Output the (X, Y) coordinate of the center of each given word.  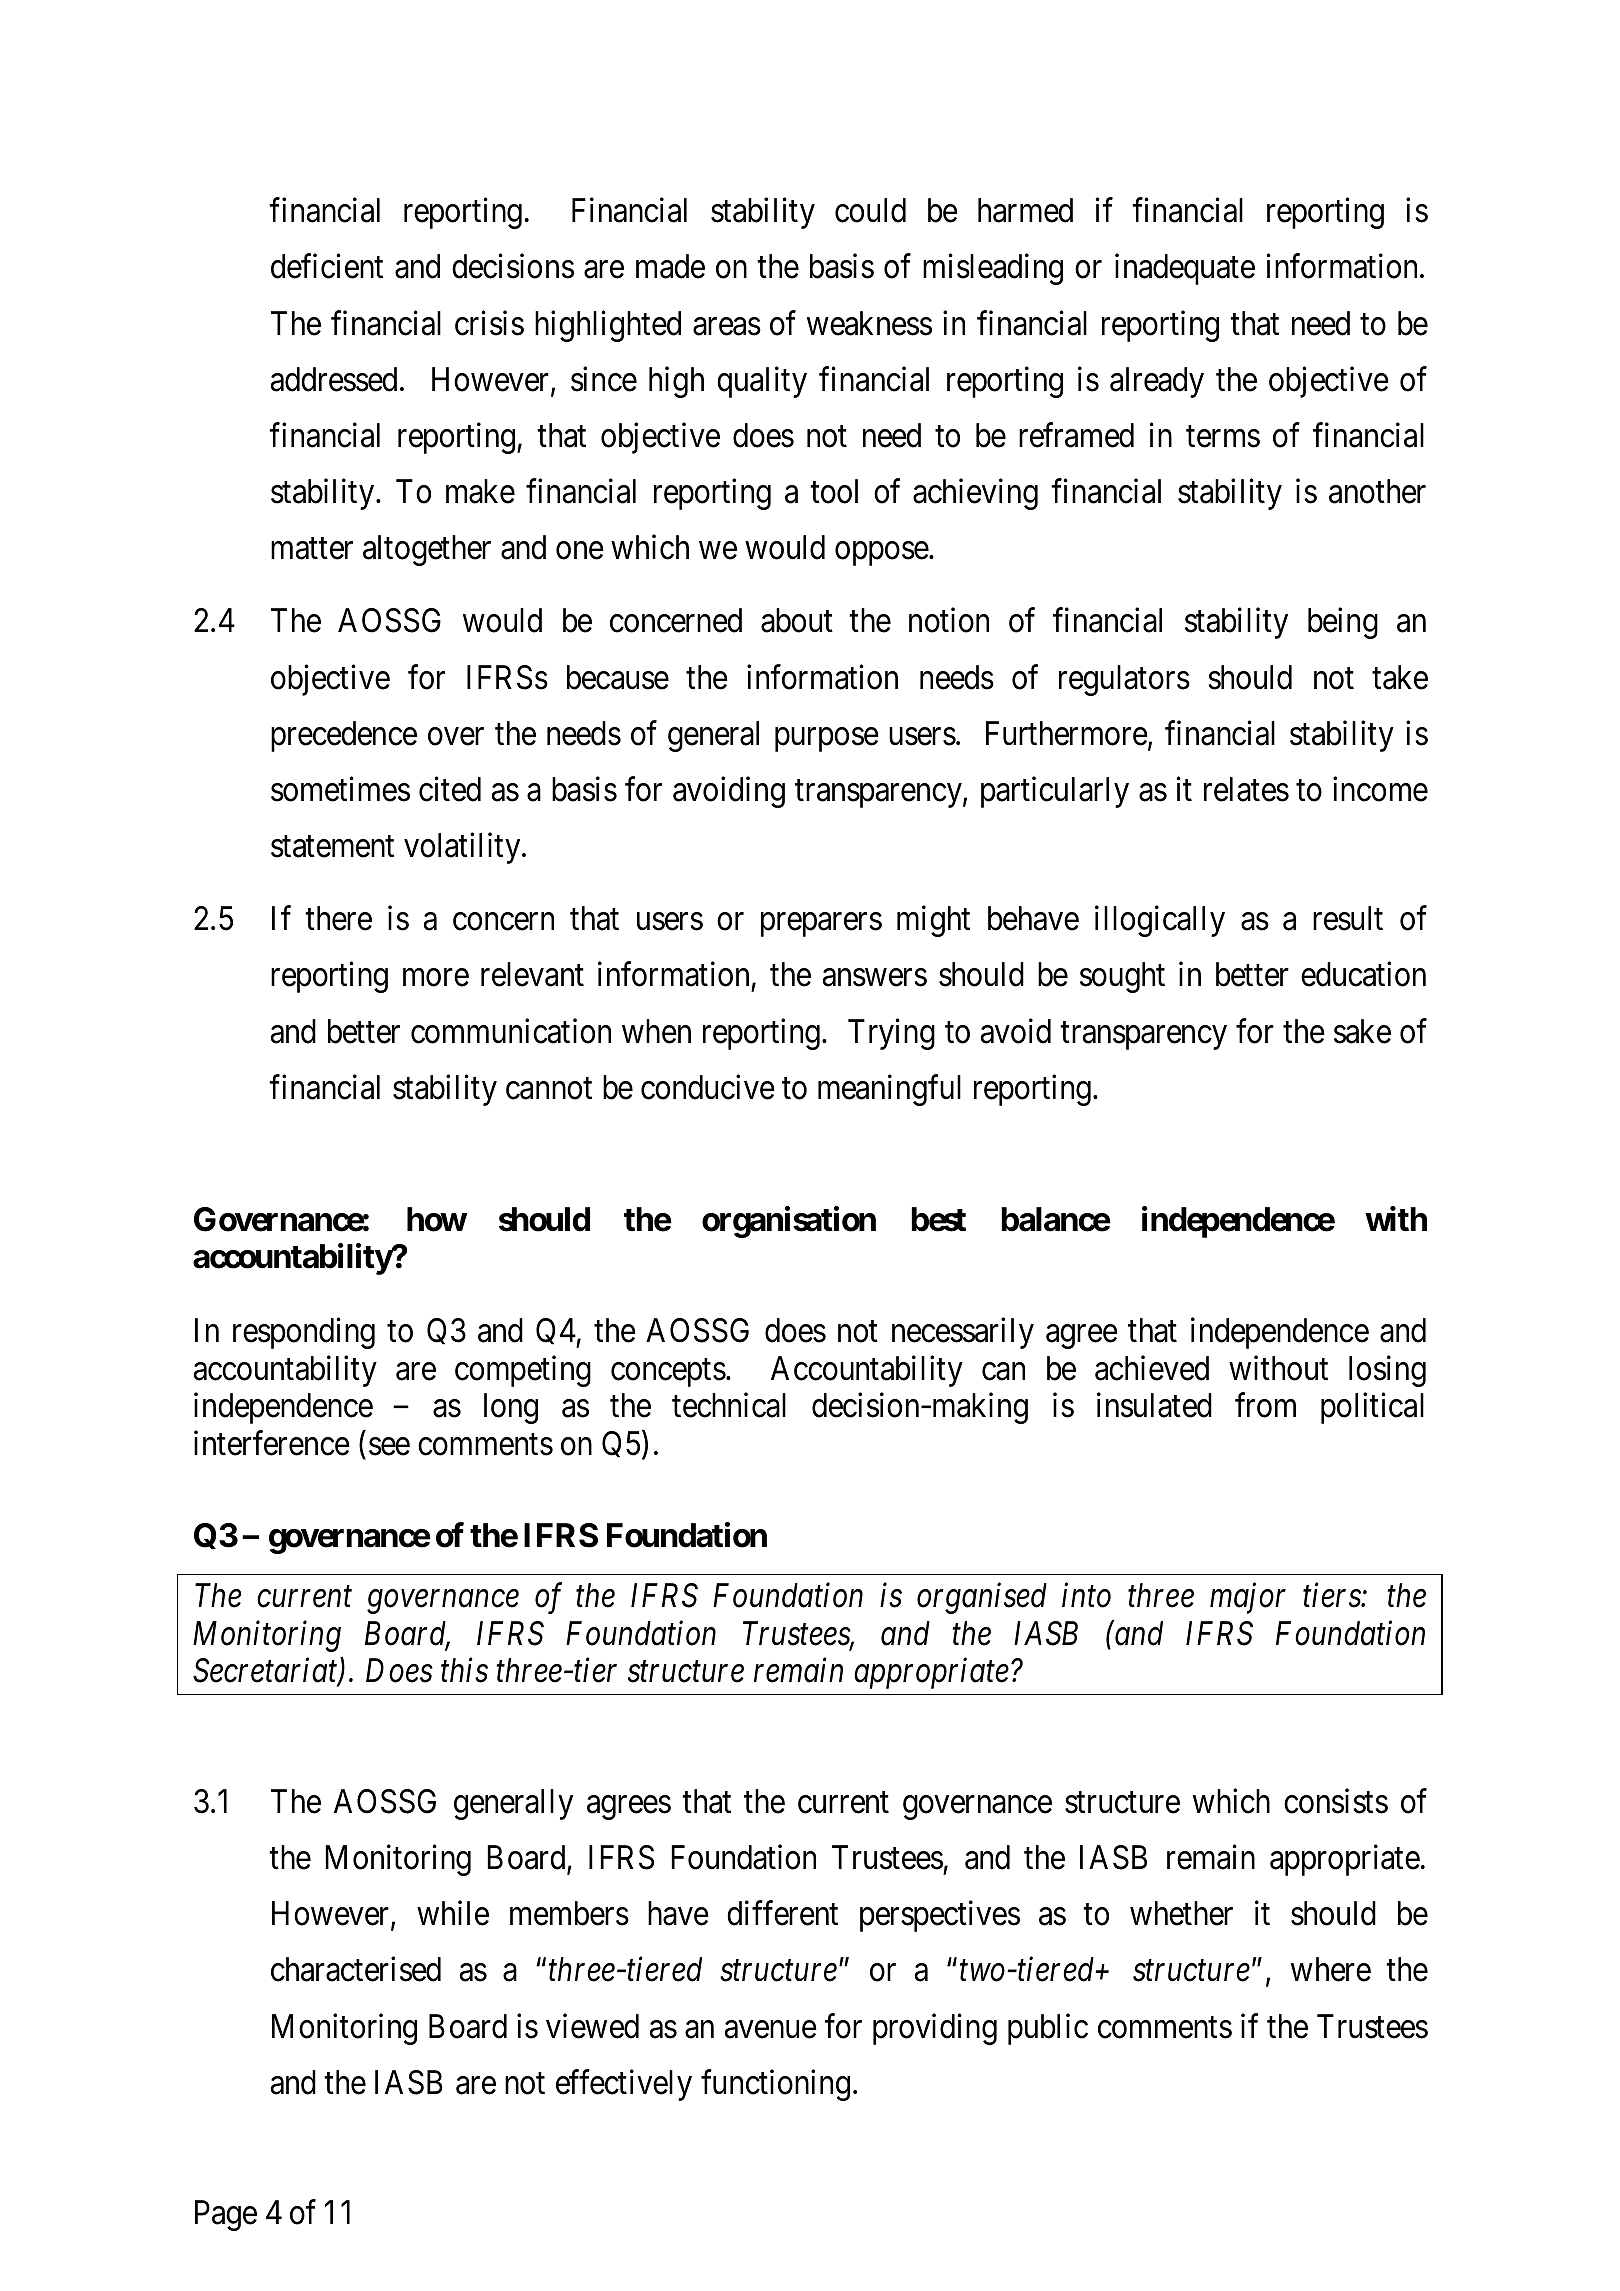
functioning (775, 2085)
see (389, 1447)
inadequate (1185, 269)
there (338, 918)
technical (729, 1405)
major (1248, 1598)
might (933, 921)
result (1348, 918)
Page (226, 2215)
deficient (327, 266)
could (870, 210)
